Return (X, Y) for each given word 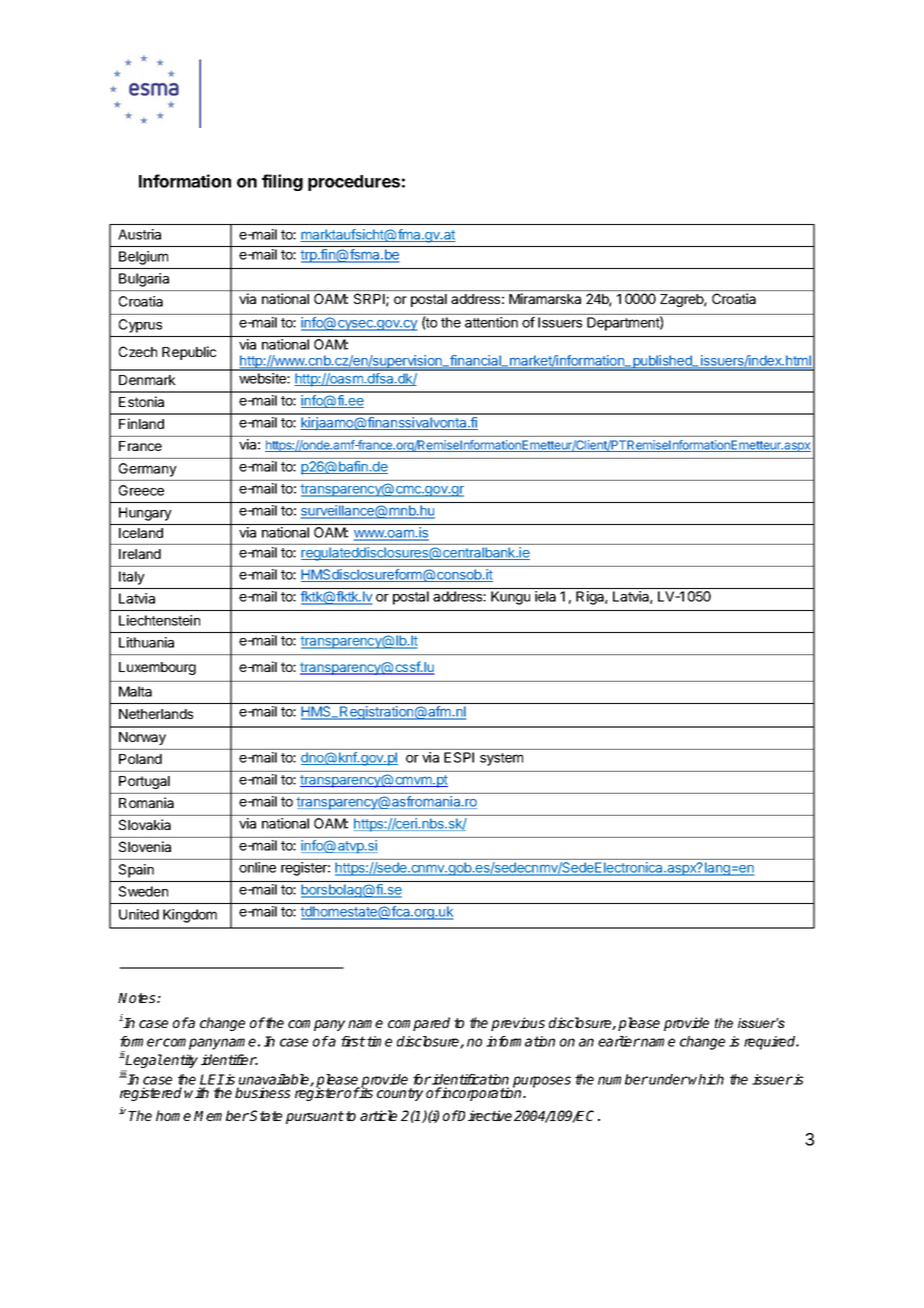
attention (491, 322)
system (501, 759)
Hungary (145, 514)
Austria (139, 234)
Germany (147, 470)
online (257, 867)
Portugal (144, 782)
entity (180, 1061)
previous (518, 1024)
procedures (354, 183)
